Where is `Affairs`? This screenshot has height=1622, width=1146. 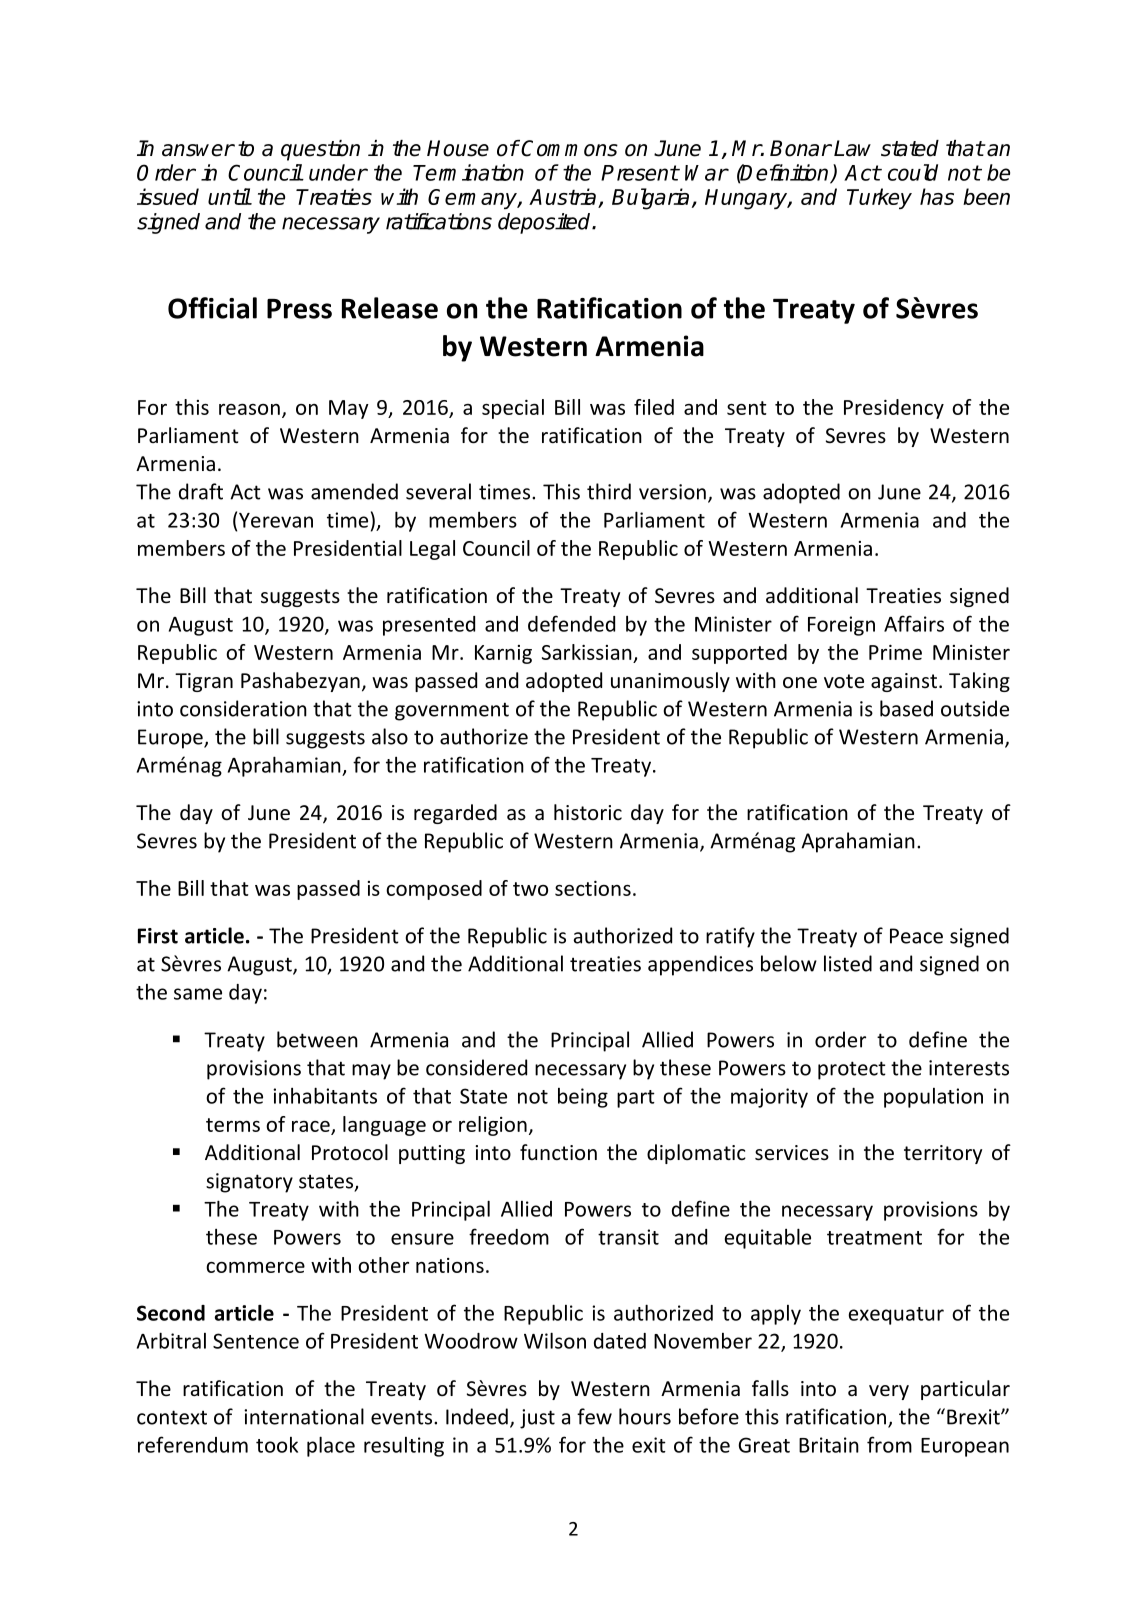 Affairs is located at coordinates (914, 623).
